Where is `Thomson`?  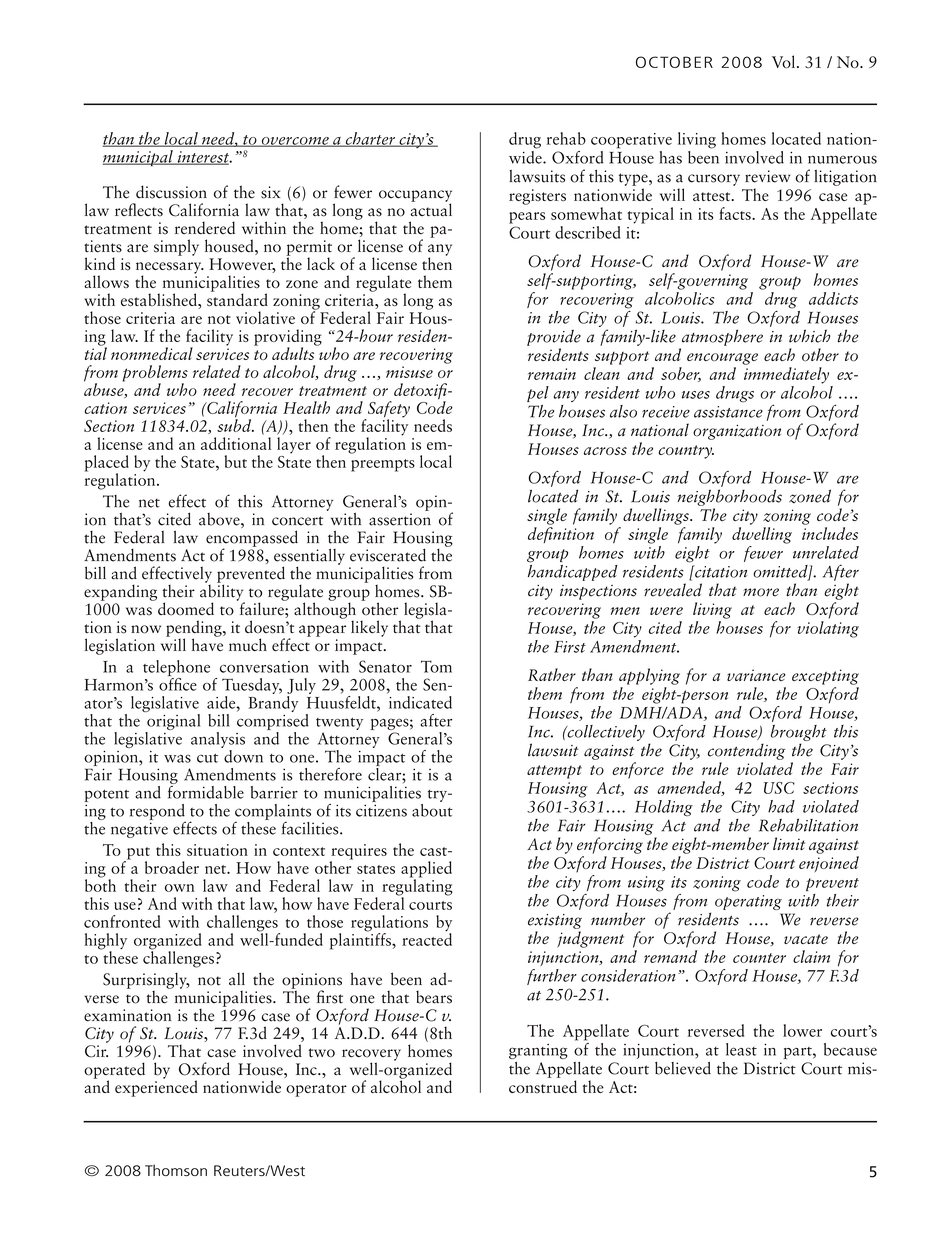 Thomson is located at coordinates (176, 1170).
